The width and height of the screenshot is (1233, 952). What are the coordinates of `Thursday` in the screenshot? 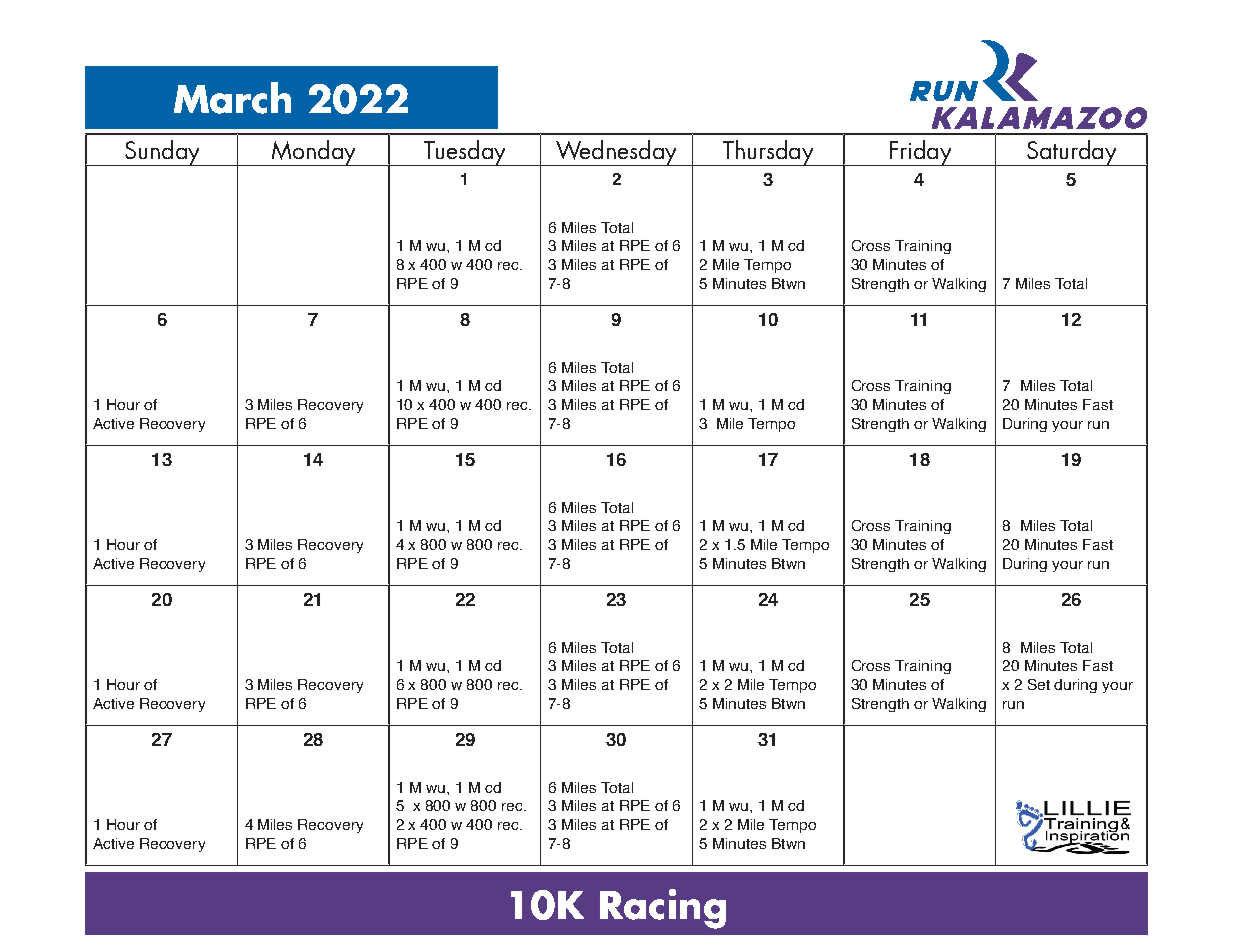 It's located at (768, 153).
